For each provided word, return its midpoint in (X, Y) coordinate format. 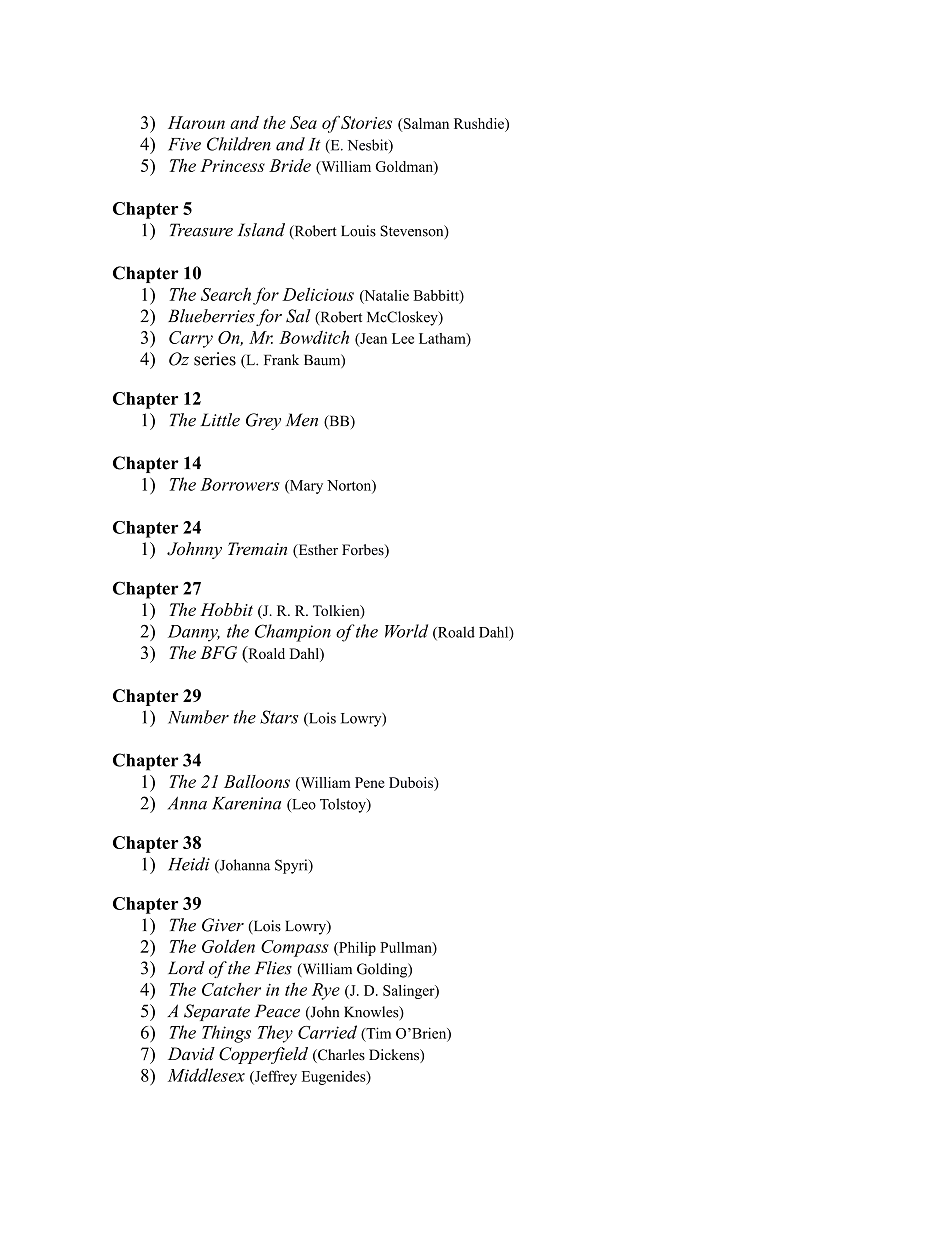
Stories (366, 122)
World (406, 631)
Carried (327, 1032)
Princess (232, 165)
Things (226, 1034)
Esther (317, 551)
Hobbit (226, 609)
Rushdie (480, 123)
